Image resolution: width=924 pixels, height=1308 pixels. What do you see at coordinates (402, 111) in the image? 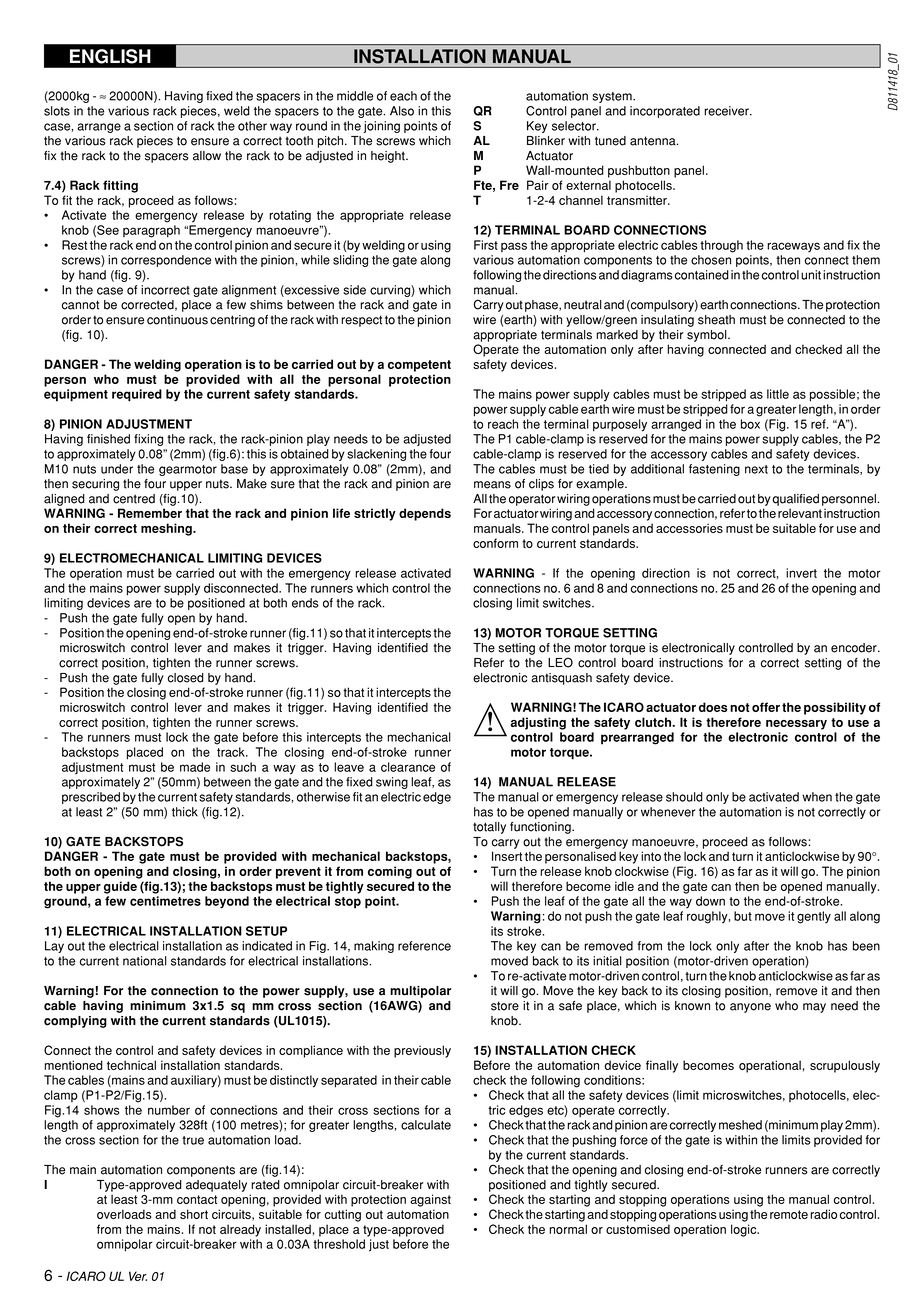
I see `Also` at bounding box center [402, 111].
